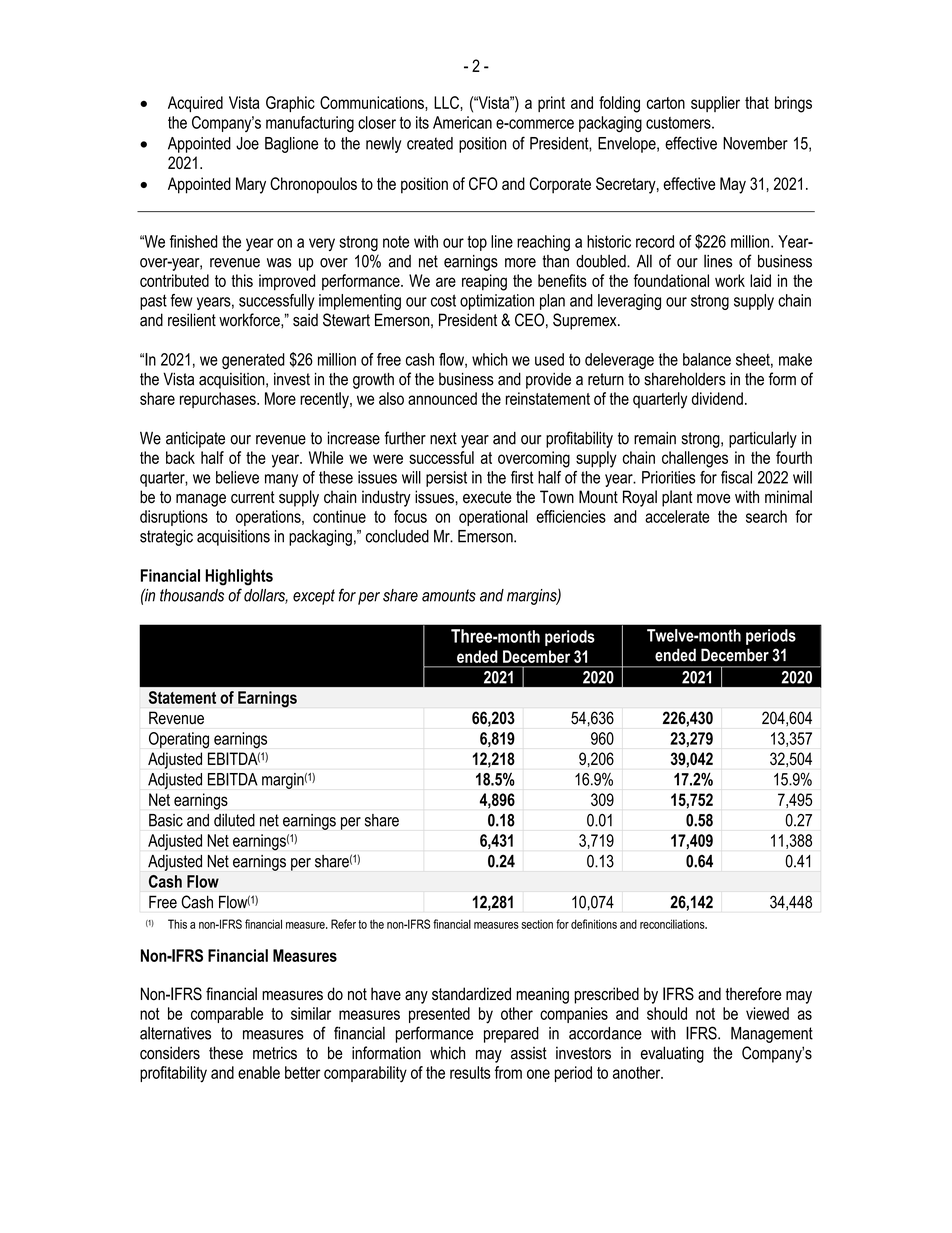  I want to click on results, so click(470, 1072).
